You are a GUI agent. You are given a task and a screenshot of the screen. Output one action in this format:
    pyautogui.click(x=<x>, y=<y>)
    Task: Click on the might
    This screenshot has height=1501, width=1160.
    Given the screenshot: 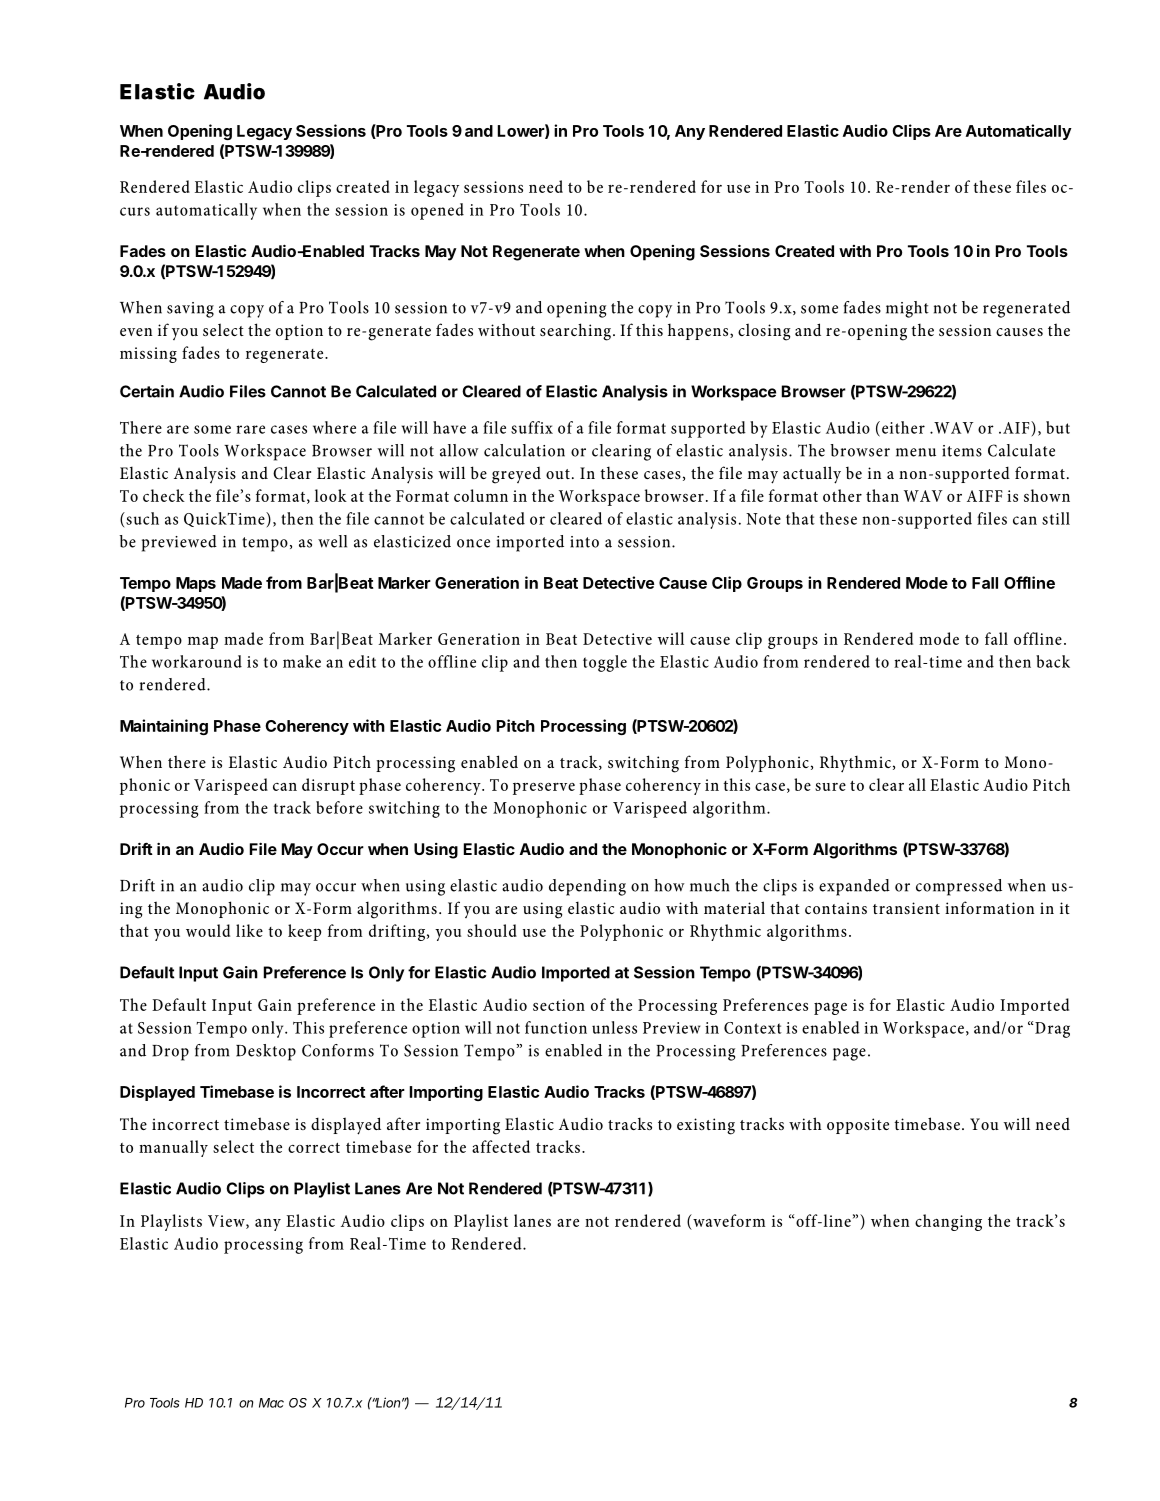 What is the action you would take?
    pyautogui.click(x=907, y=309)
